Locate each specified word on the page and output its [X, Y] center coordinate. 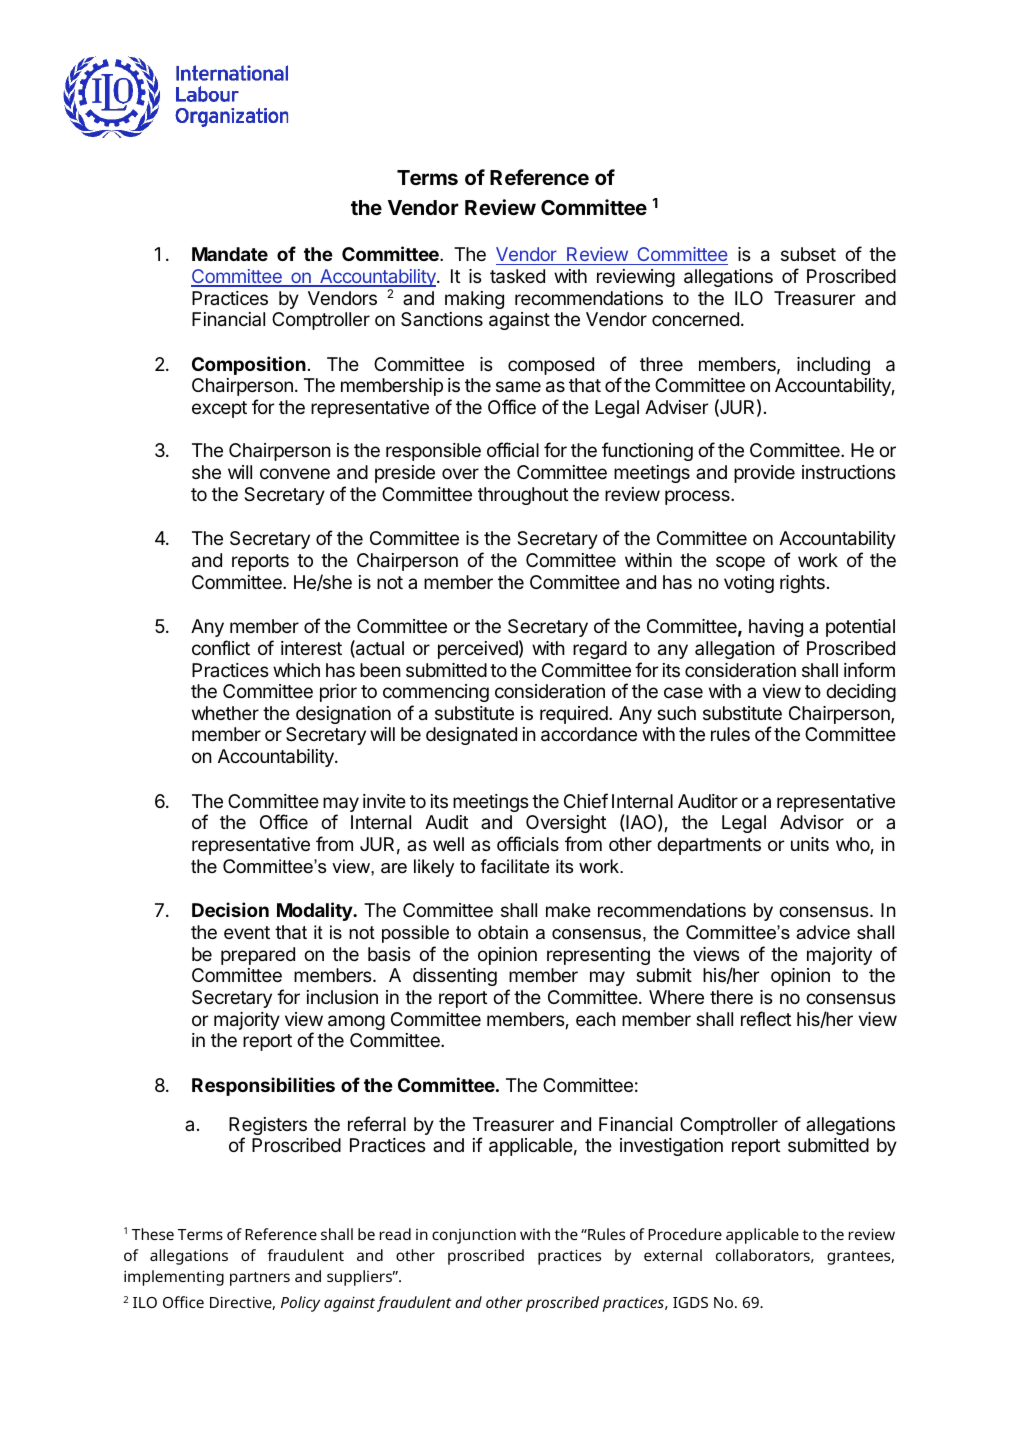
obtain [503, 932]
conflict [221, 647]
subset [808, 254]
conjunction [474, 1236]
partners [260, 1279]
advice [823, 932]
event [247, 932]
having [776, 628]
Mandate [230, 254]
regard [600, 650]
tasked [517, 276]
